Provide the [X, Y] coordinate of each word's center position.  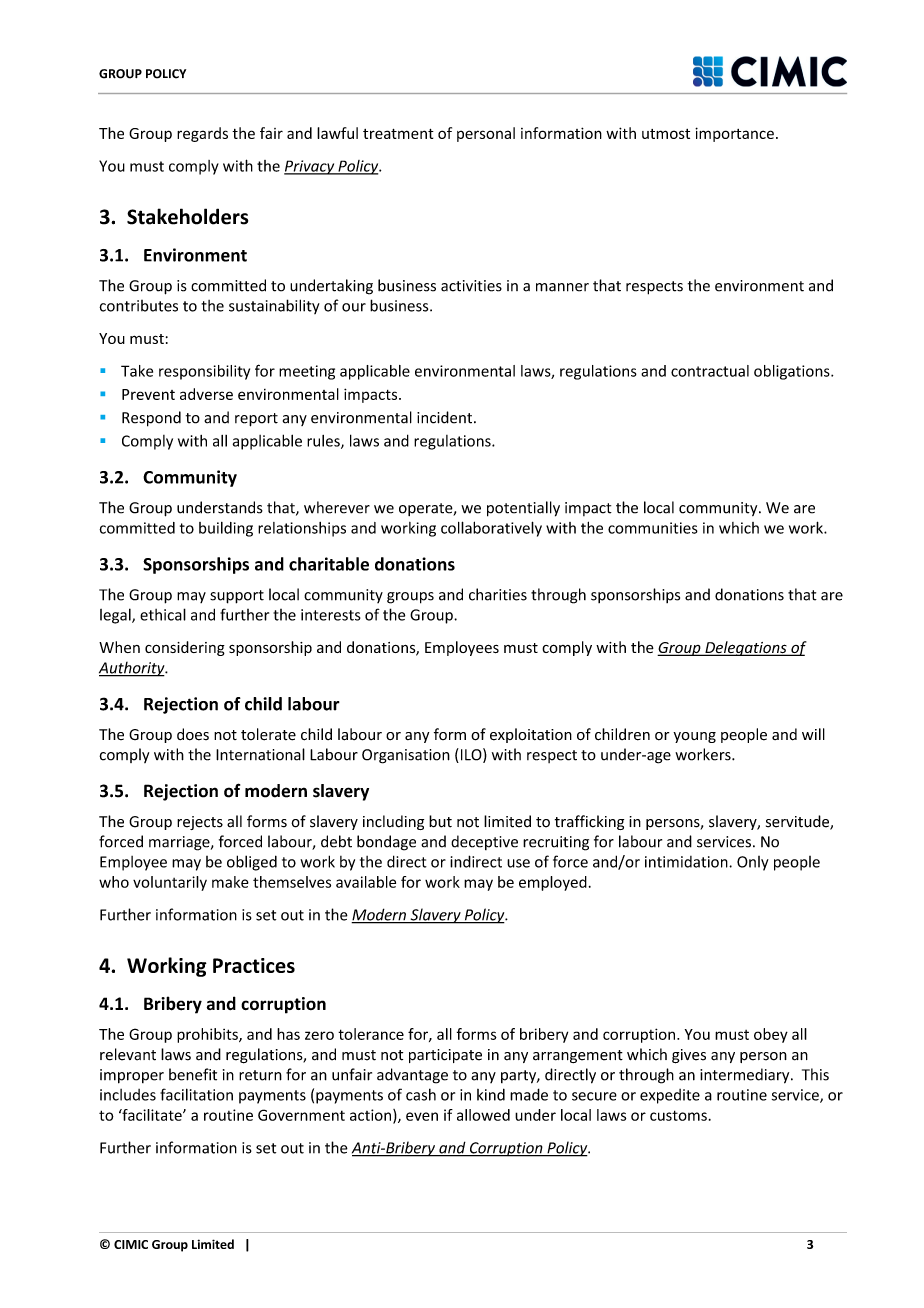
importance [734, 134]
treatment [398, 134]
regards [202, 134]
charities [498, 594]
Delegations [746, 648]
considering [185, 648]
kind [491, 1094]
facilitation [196, 1094]
